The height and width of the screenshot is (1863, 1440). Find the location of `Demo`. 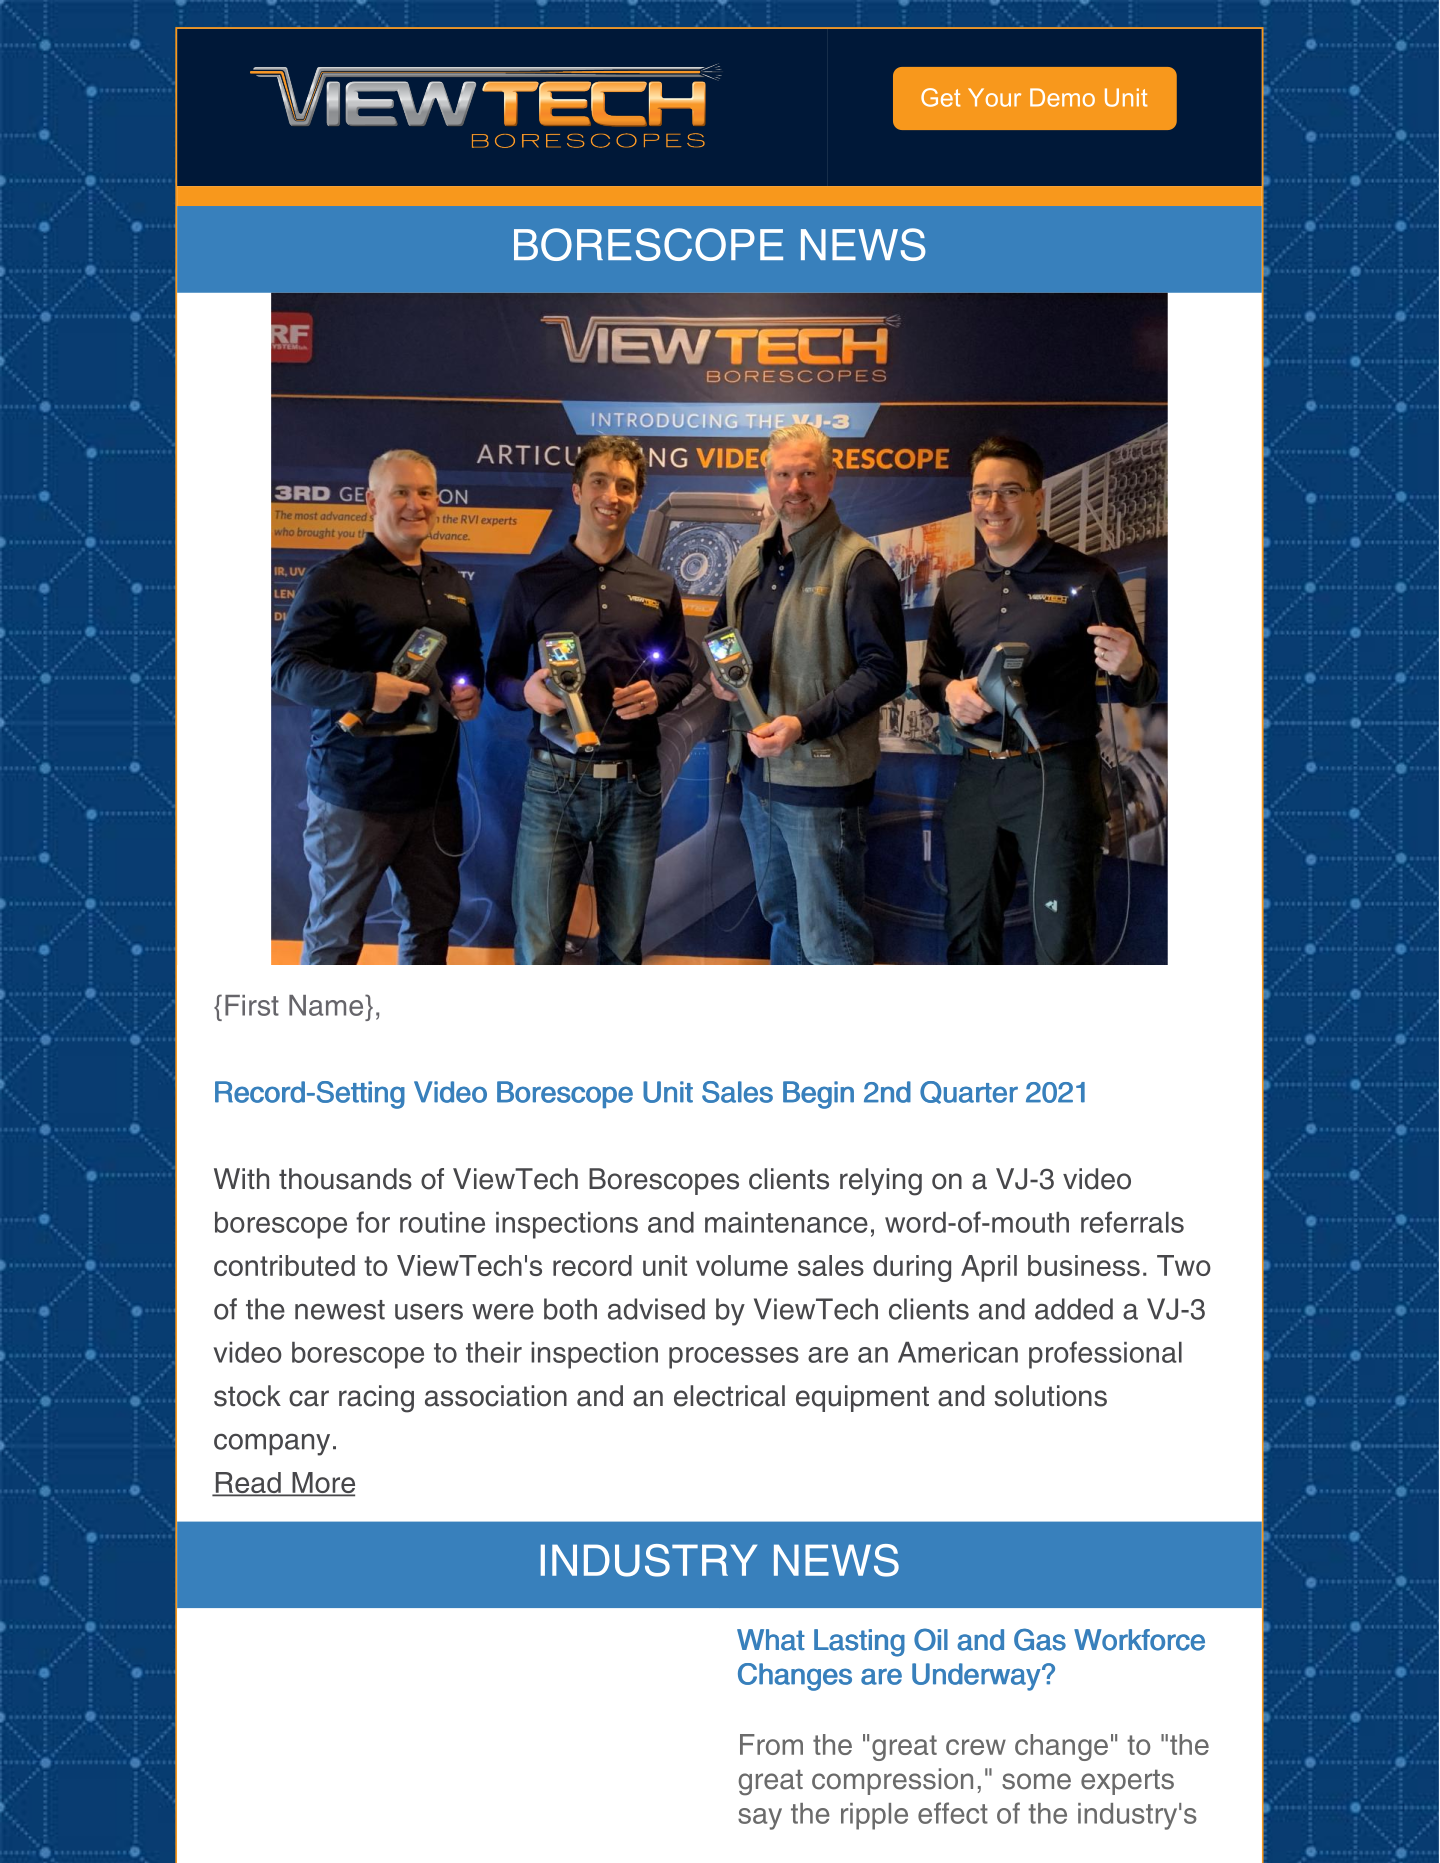

Demo is located at coordinates (1062, 97).
